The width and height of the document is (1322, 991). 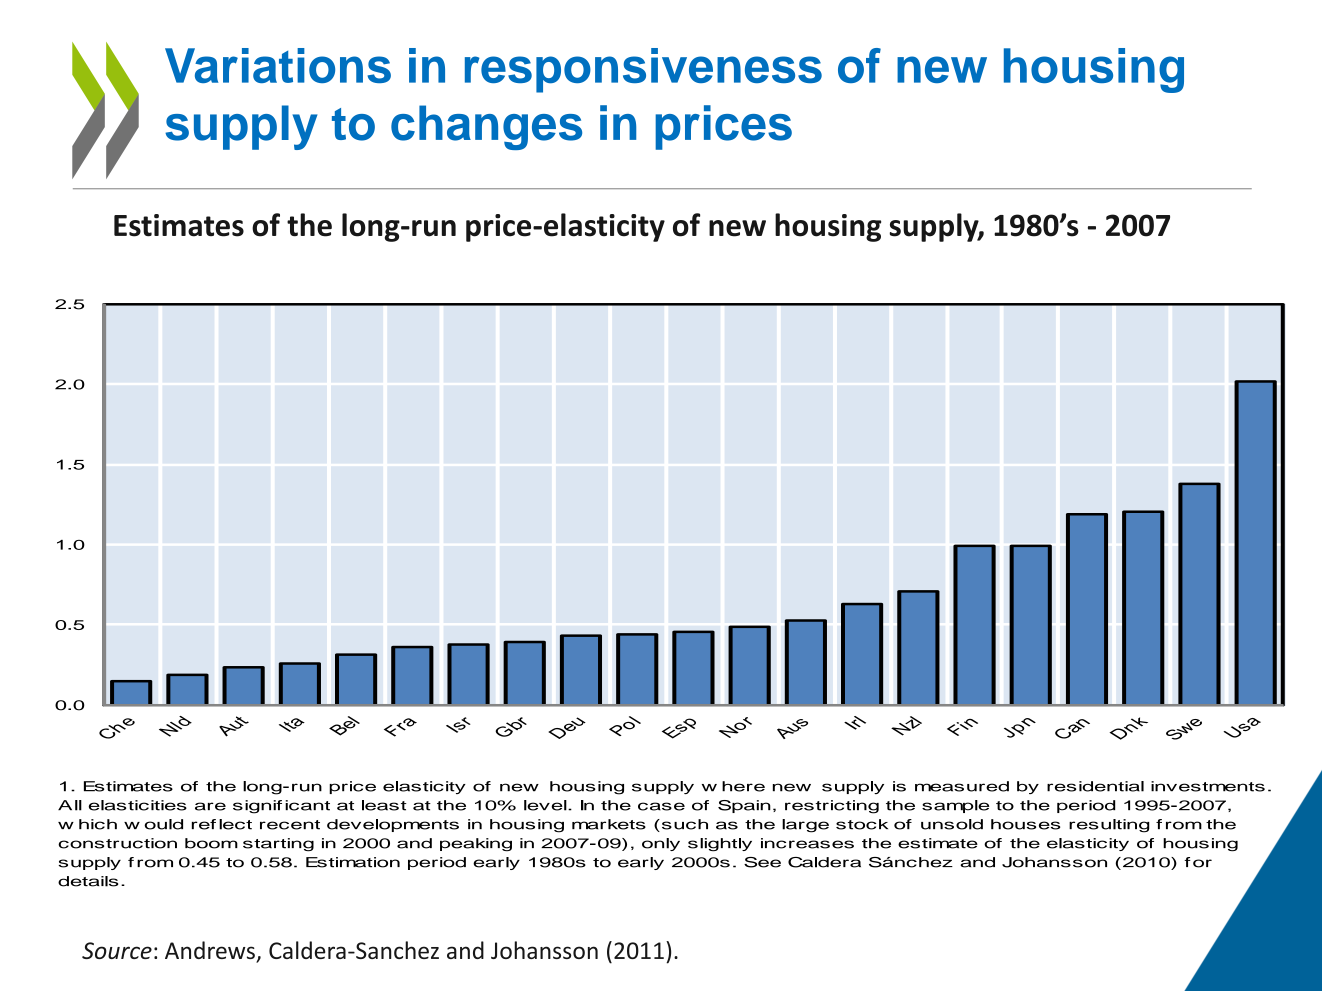 I want to click on are, so click(x=210, y=806).
